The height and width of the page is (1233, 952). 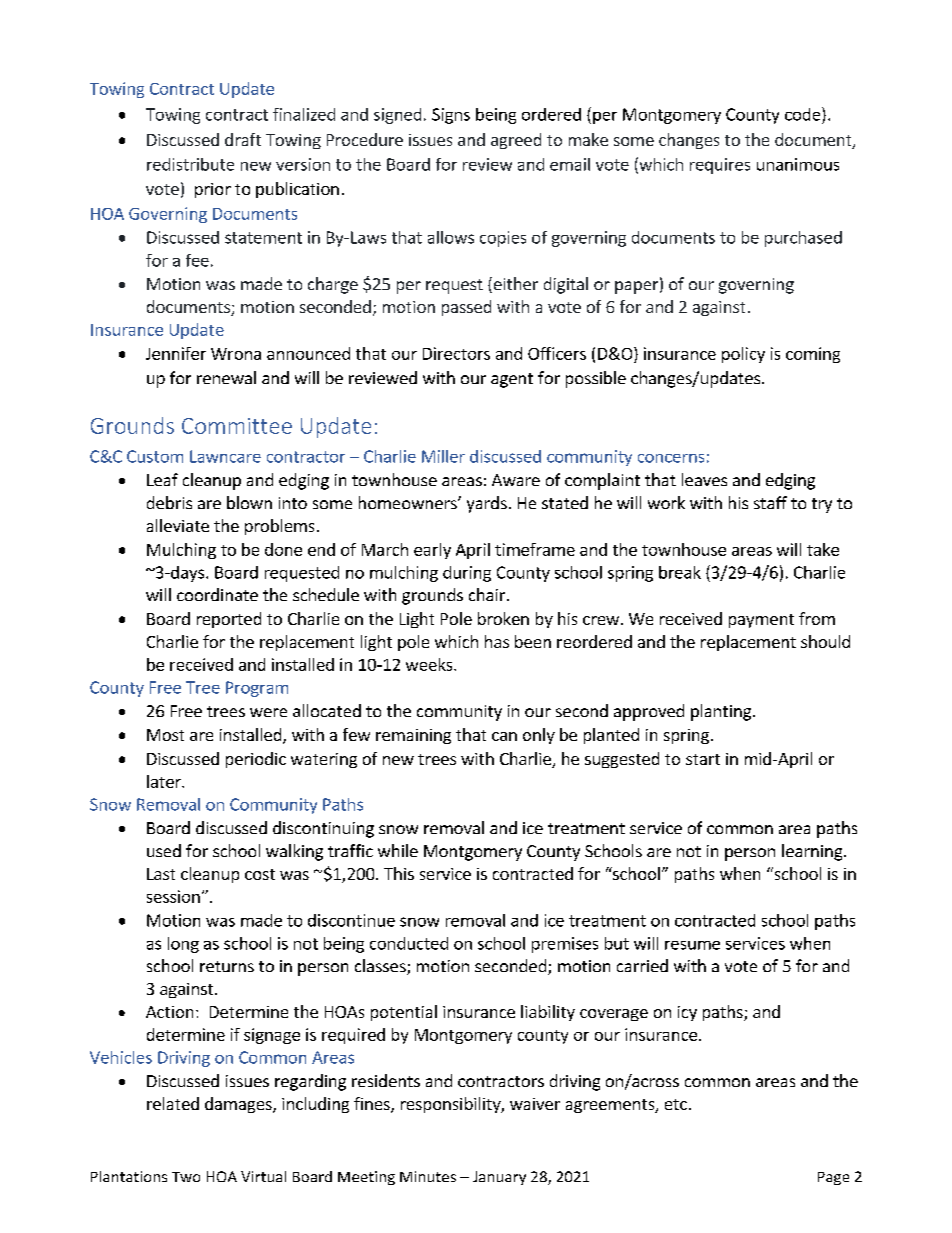 What do you see at coordinates (516, 141) in the page?
I see `agreed` at bounding box center [516, 141].
